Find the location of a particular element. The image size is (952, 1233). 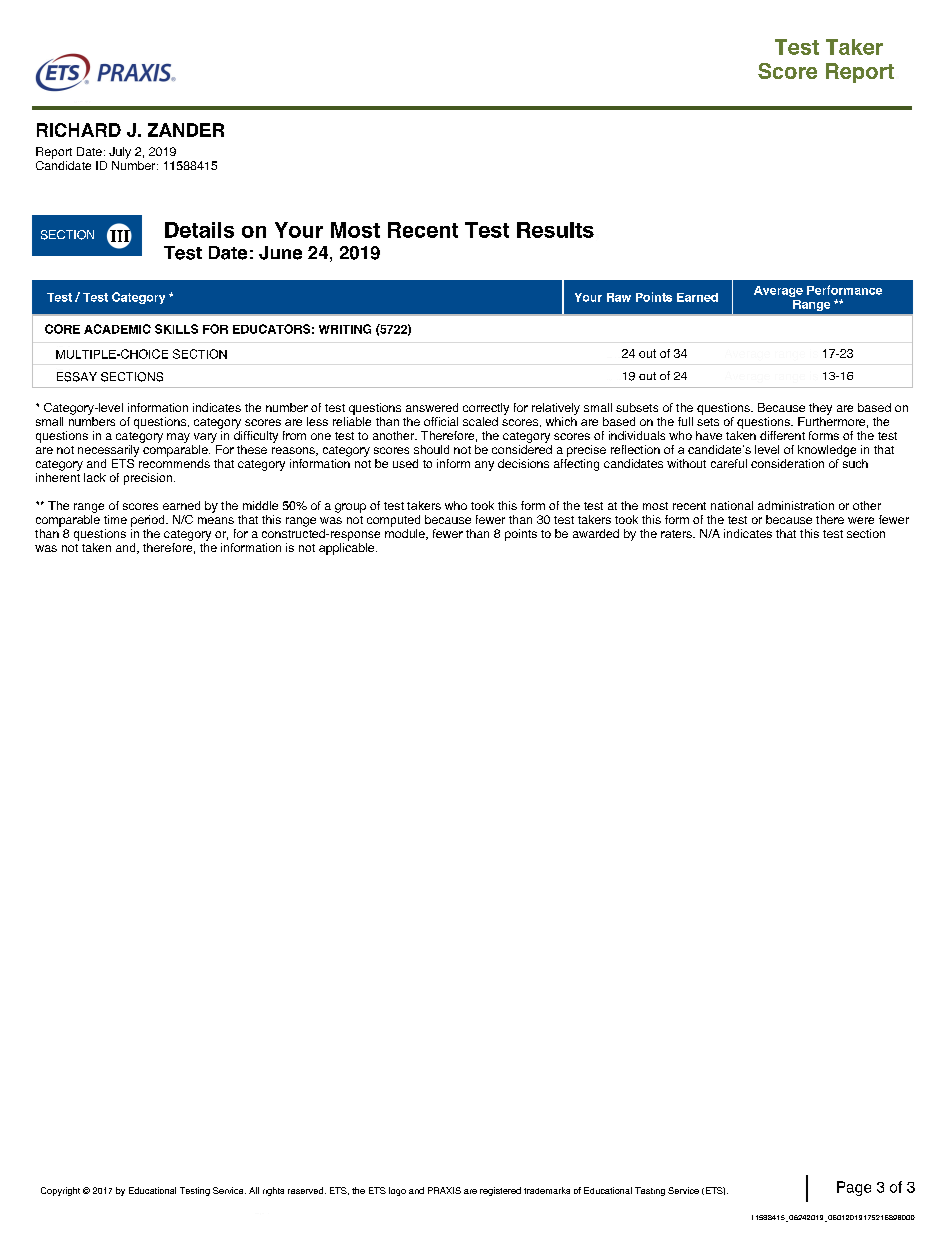

July is located at coordinates (120, 153).
